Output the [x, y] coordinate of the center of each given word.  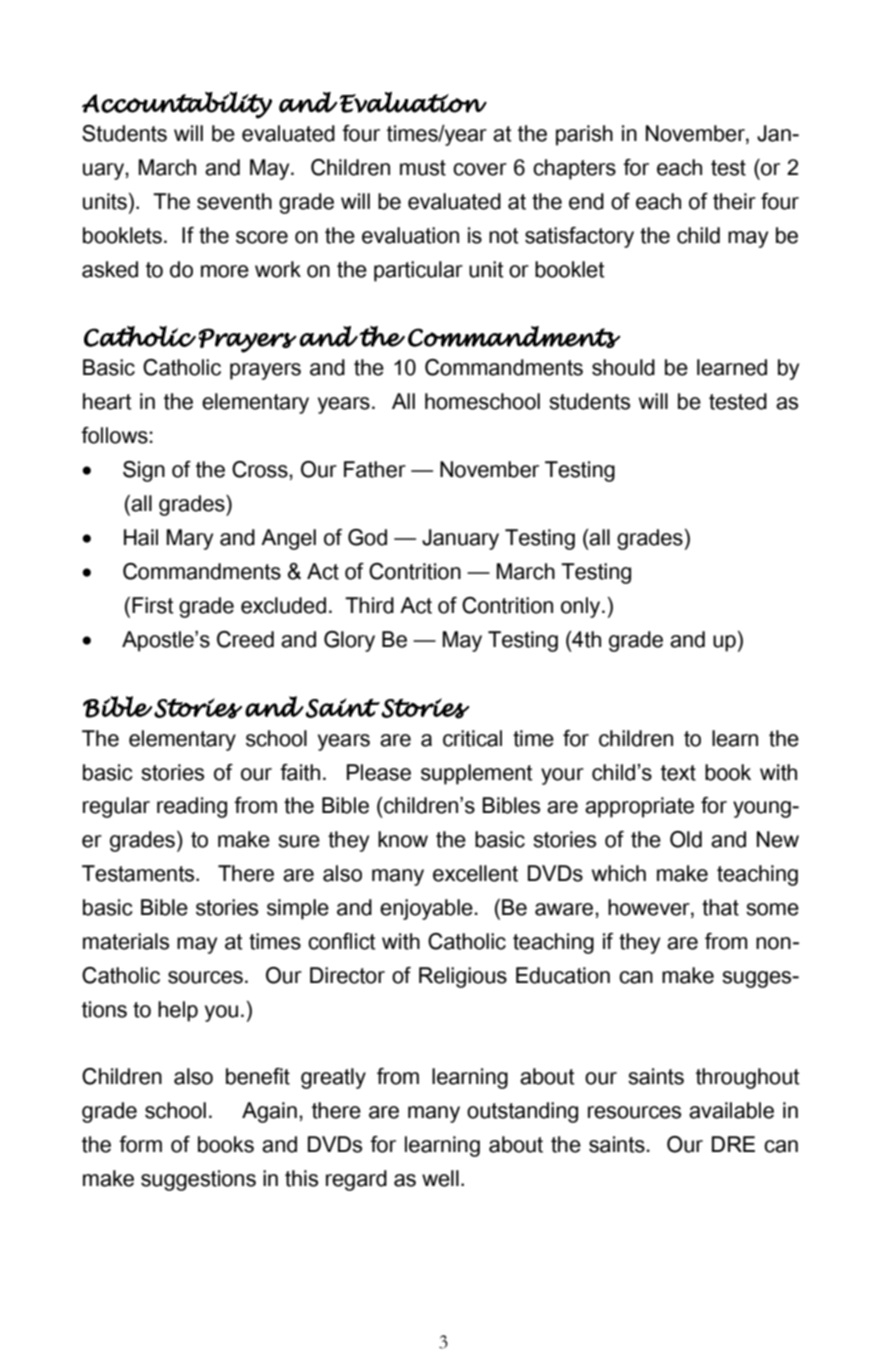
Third [369, 605]
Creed [245, 639]
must [423, 168]
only [582, 607]
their [734, 201]
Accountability [177, 105]
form [140, 1144]
